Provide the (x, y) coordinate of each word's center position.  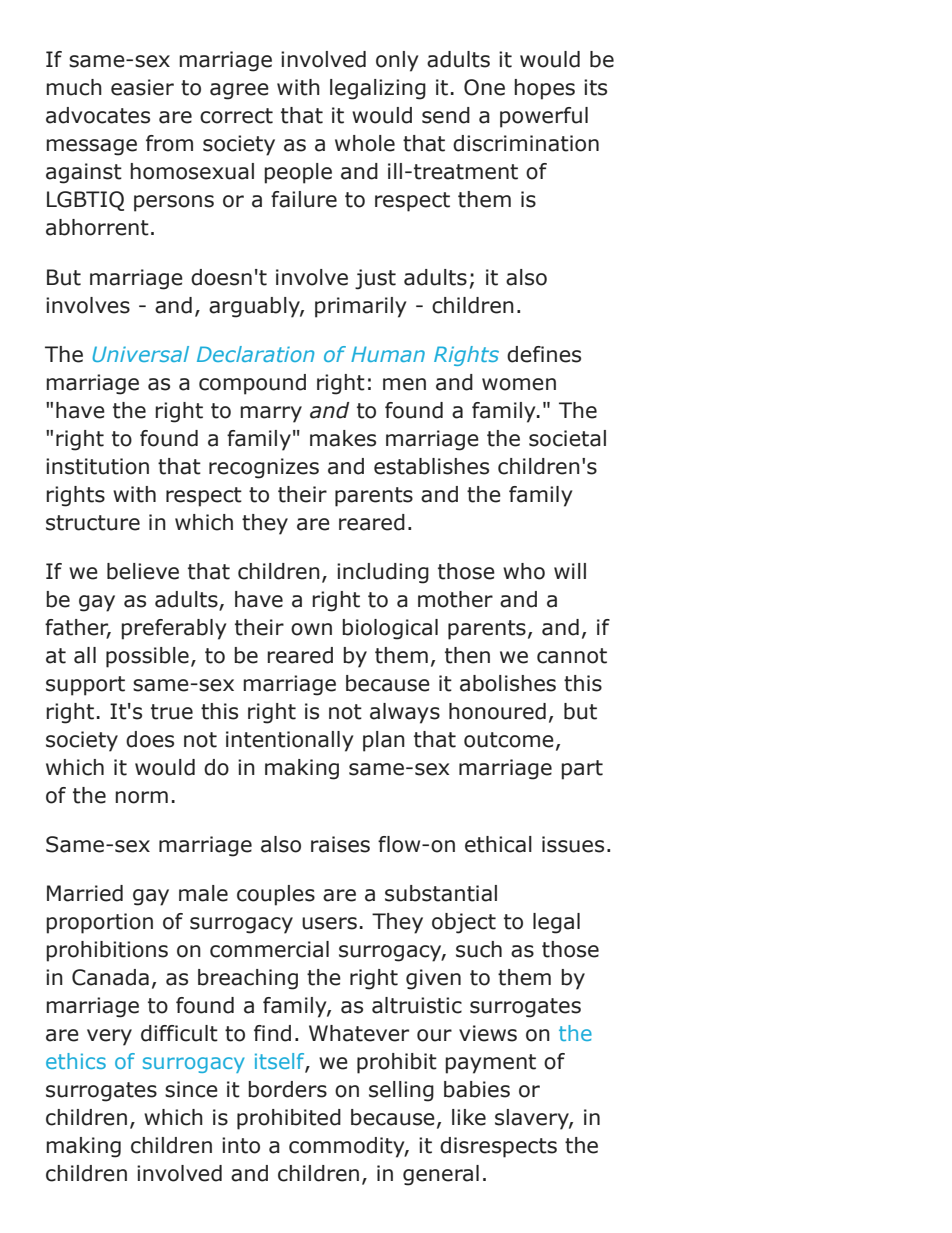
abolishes (508, 683)
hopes (544, 89)
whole (365, 143)
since (191, 1089)
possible (147, 657)
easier (142, 87)
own (311, 629)
